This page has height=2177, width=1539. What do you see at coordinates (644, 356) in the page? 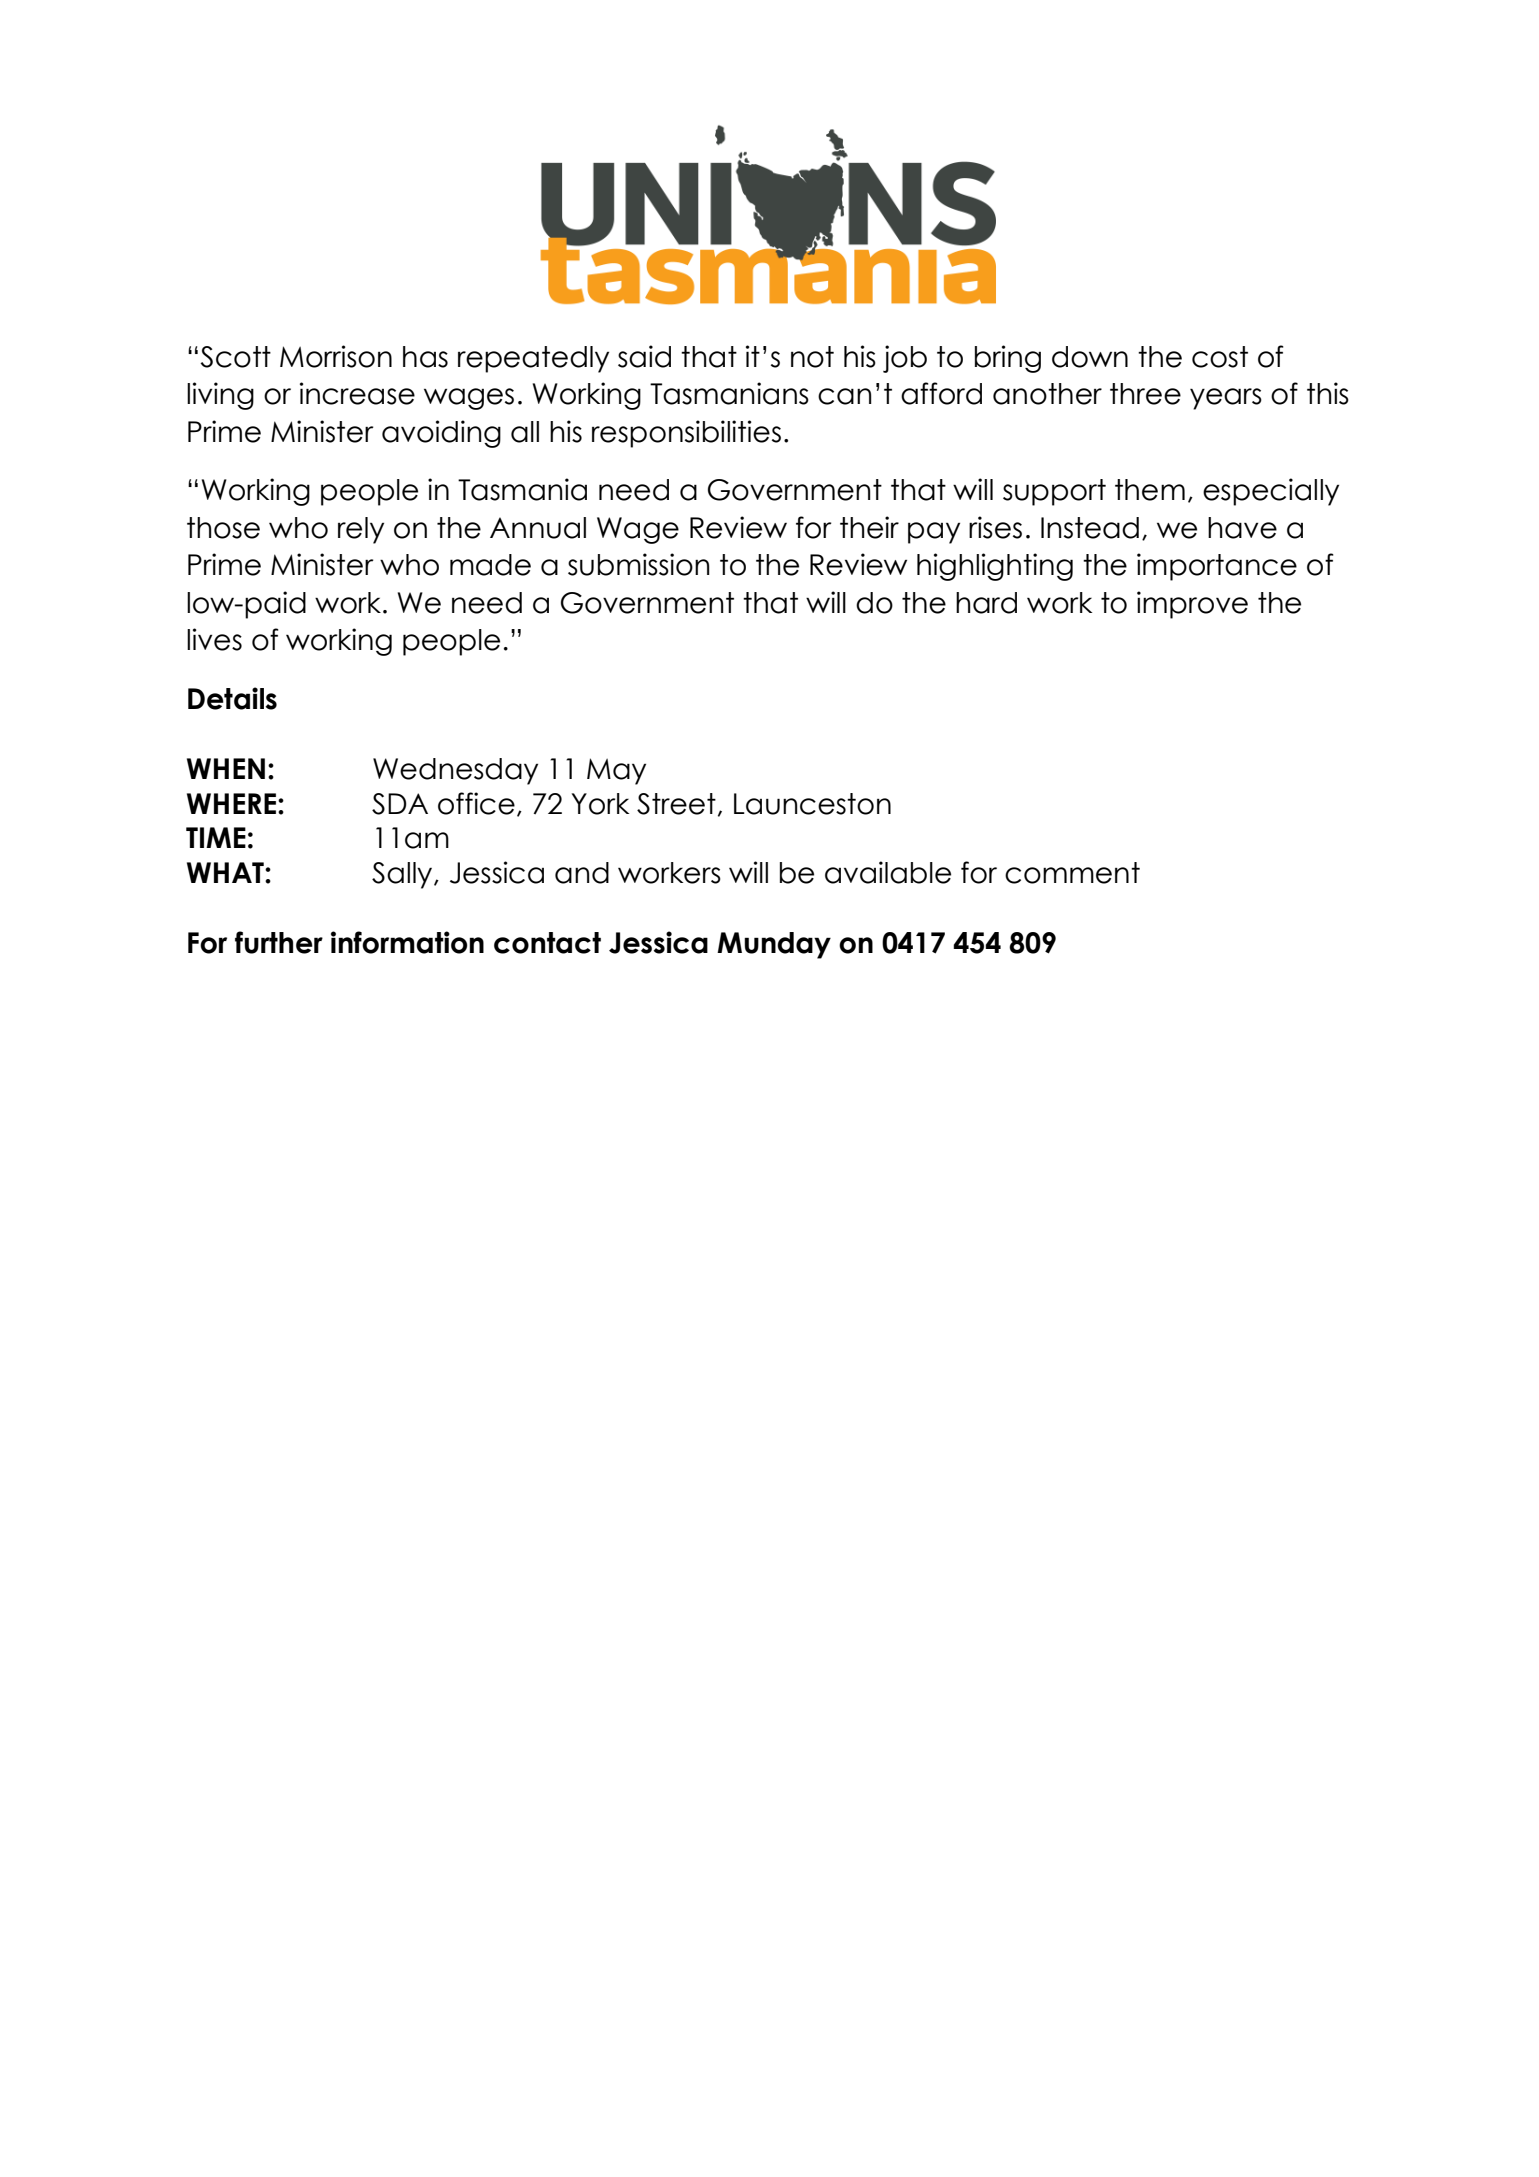
I see `said` at bounding box center [644, 356].
